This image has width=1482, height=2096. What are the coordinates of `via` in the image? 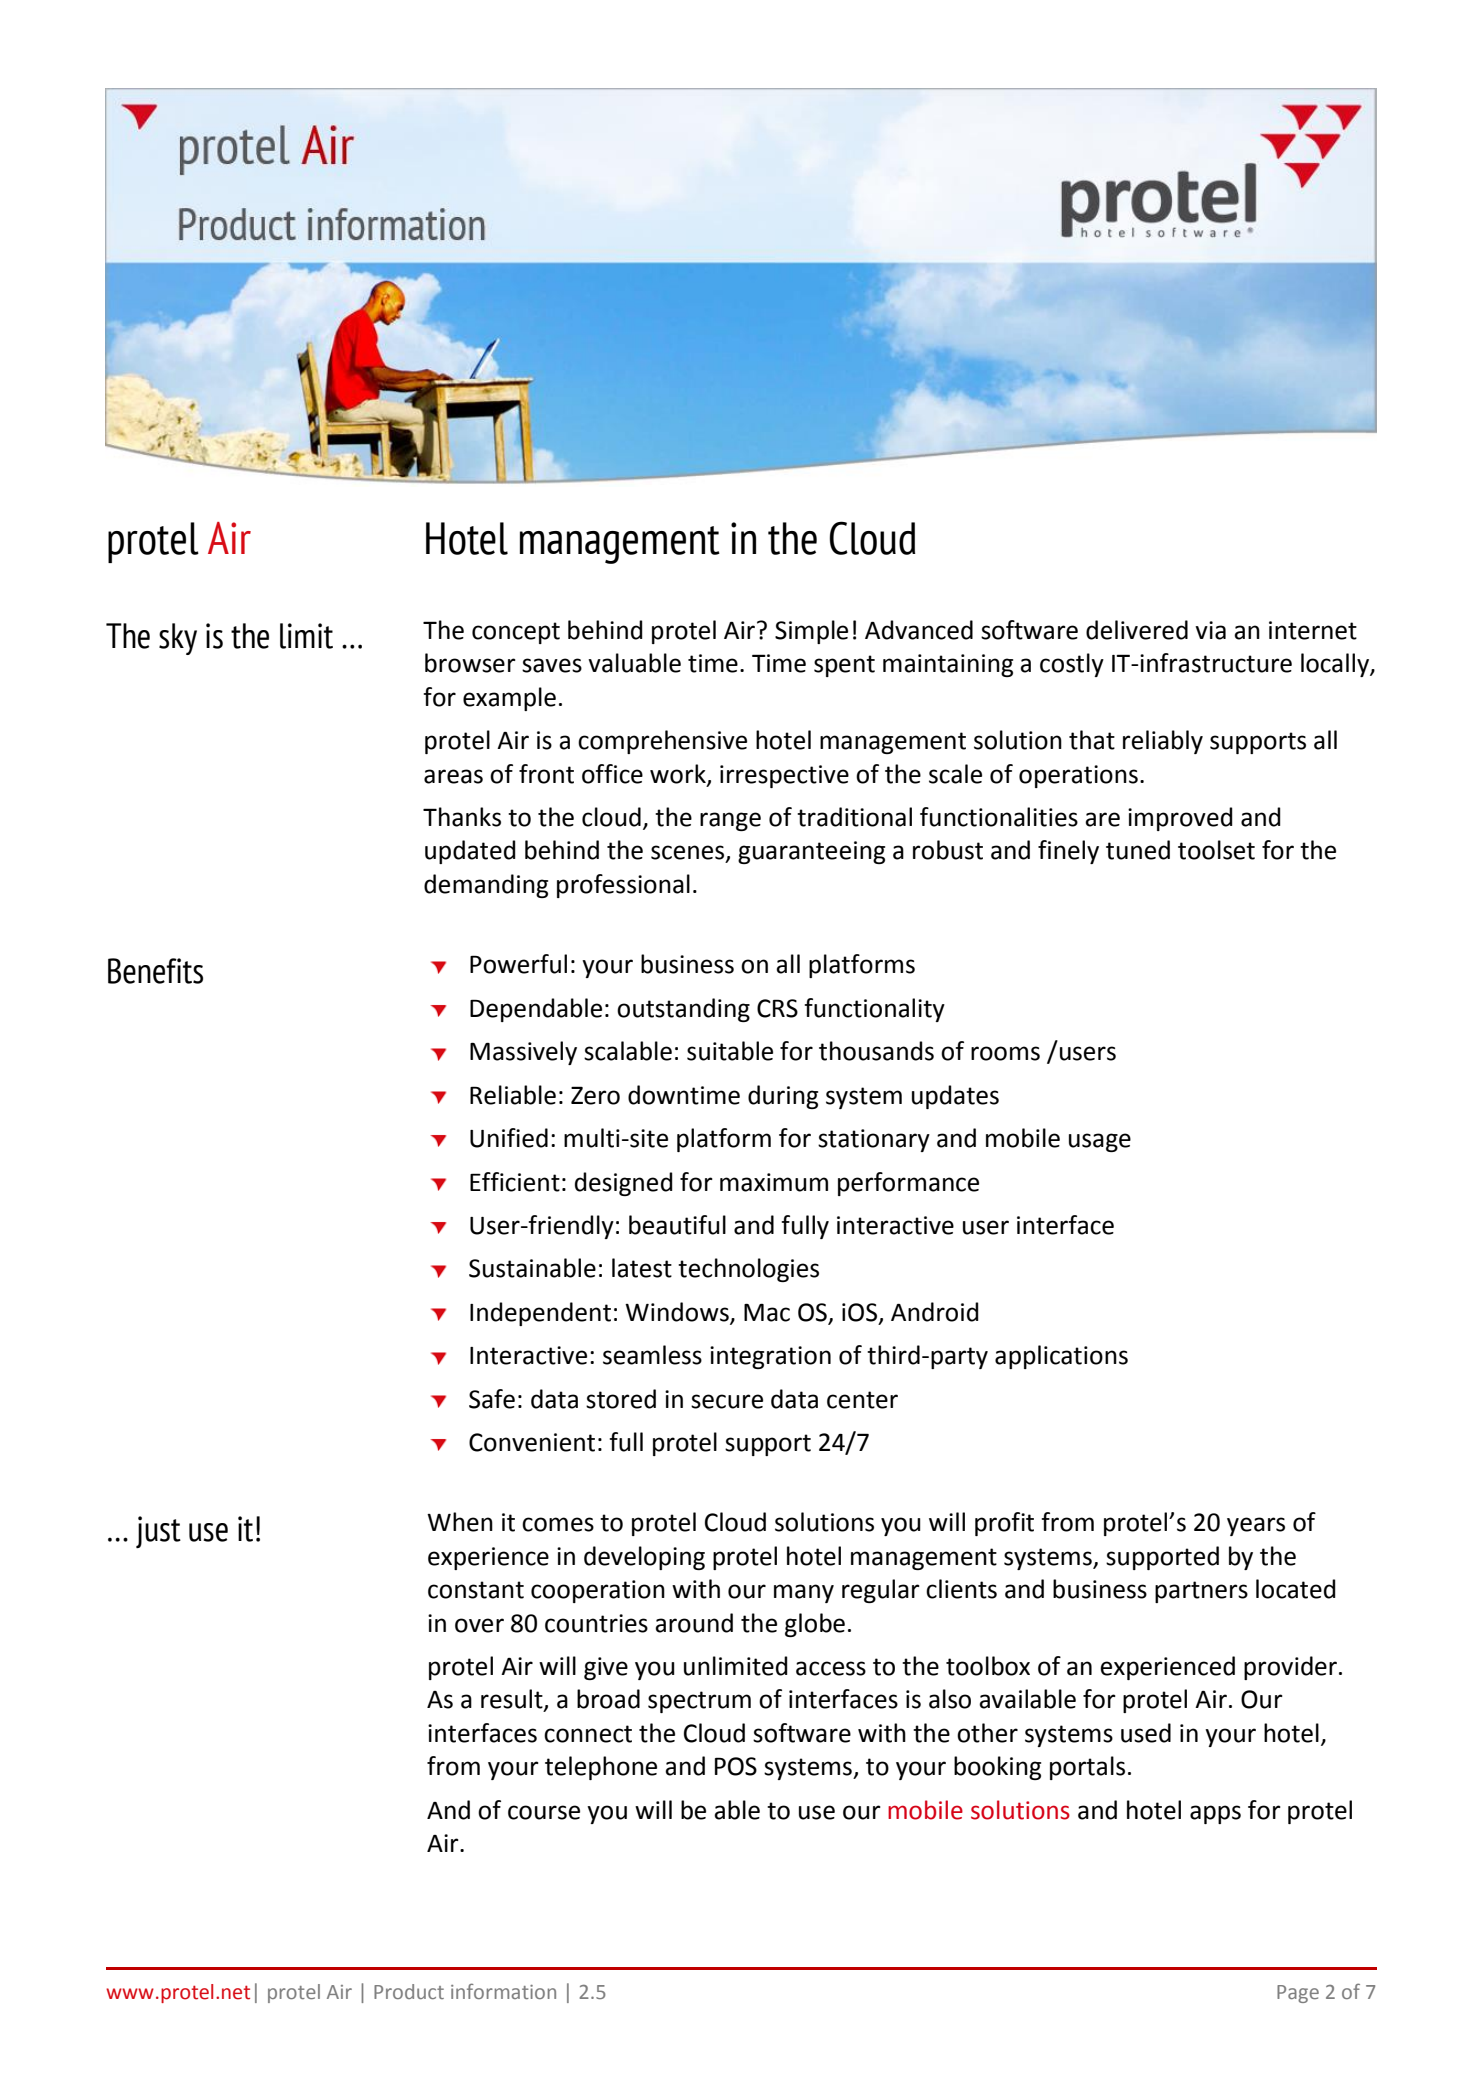 It's located at (1210, 630).
